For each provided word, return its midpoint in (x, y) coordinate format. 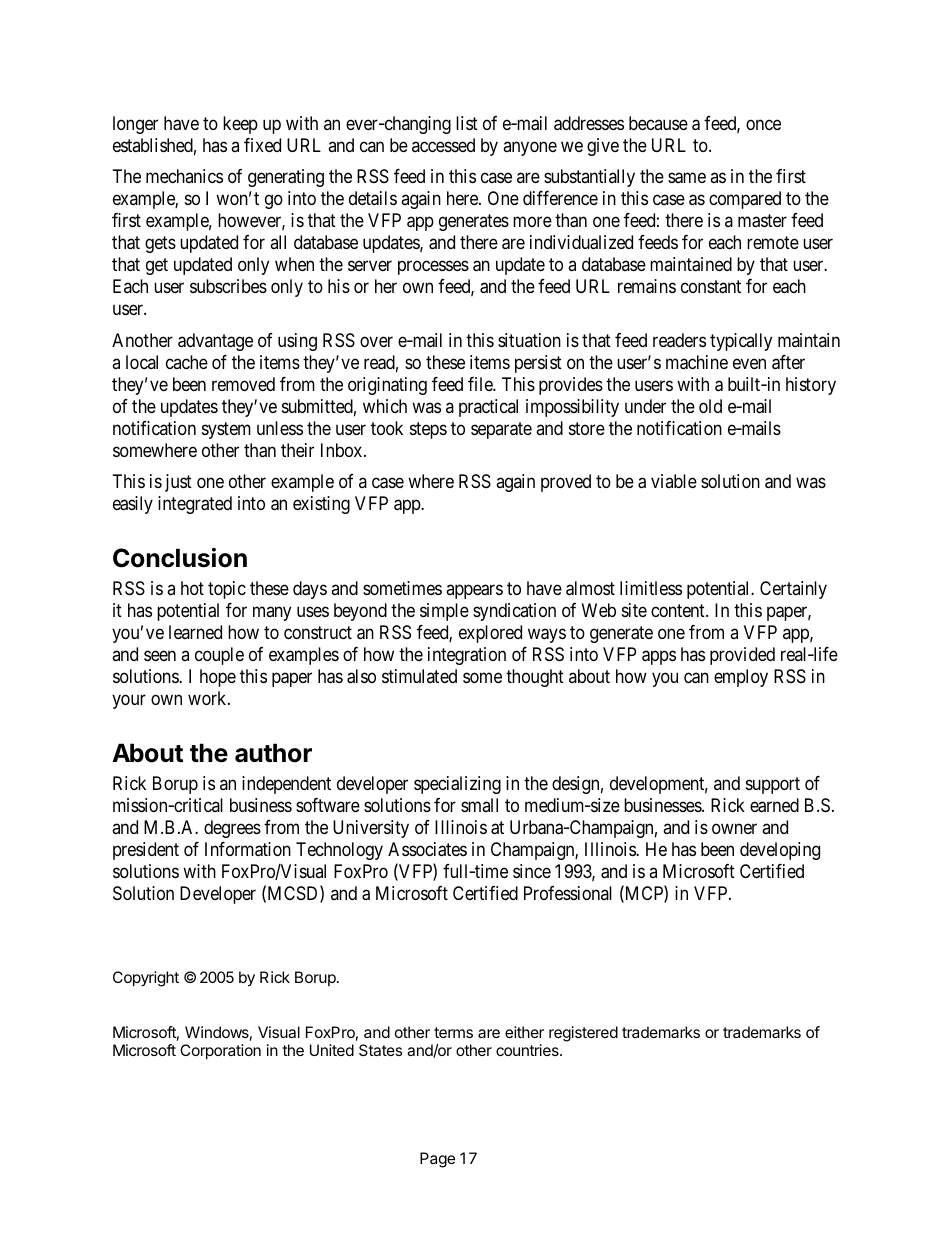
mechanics (184, 176)
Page (437, 1160)
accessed (443, 145)
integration (467, 656)
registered (583, 1034)
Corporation (220, 1052)
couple (219, 656)
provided (742, 656)
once (763, 124)
